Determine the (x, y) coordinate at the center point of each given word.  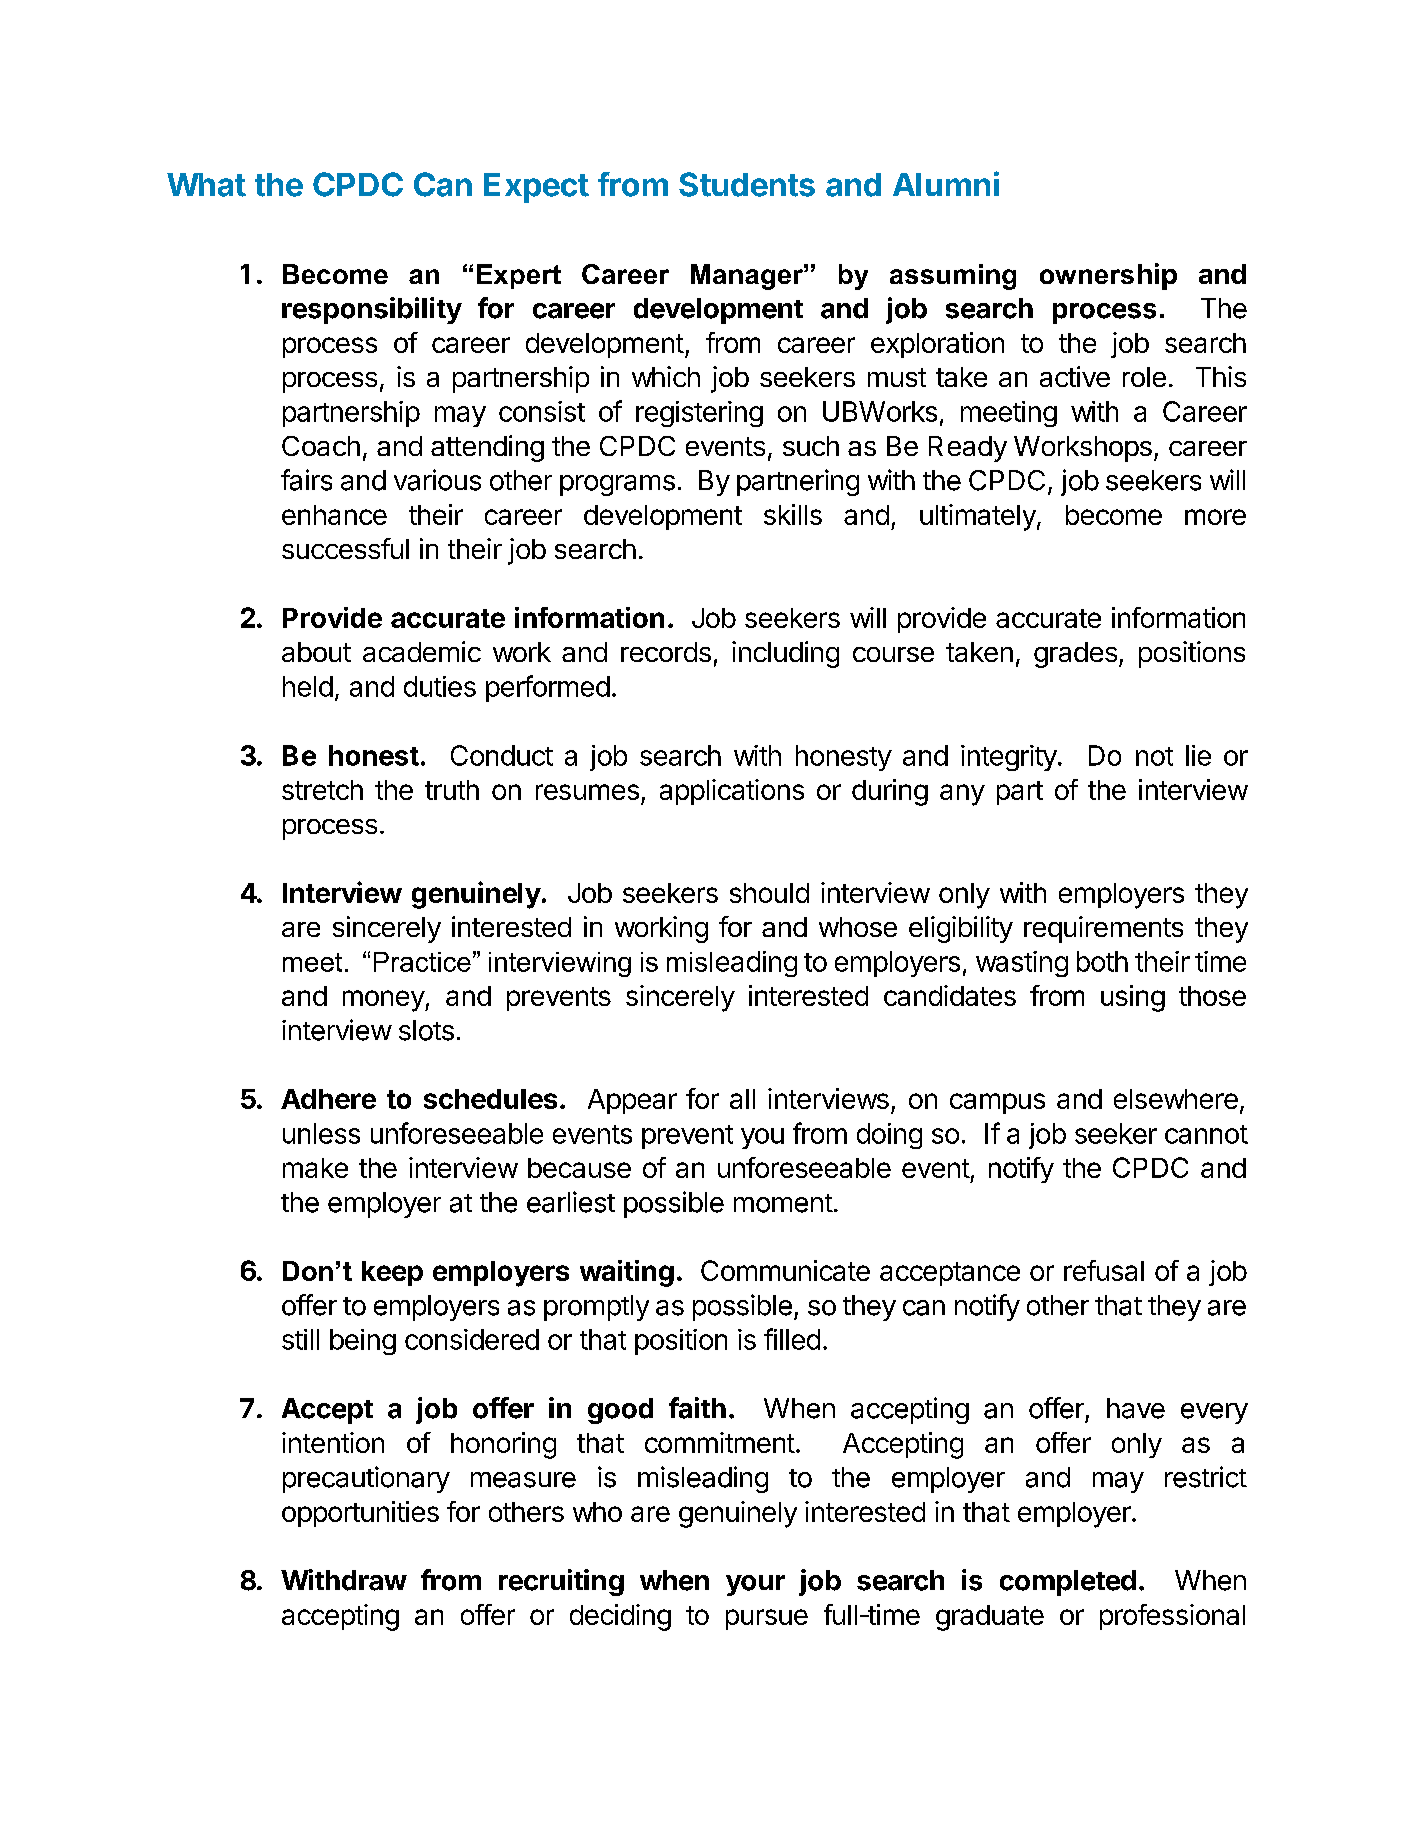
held (308, 686)
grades (1075, 655)
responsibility (372, 310)
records (666, 652)
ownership (1108, 276)
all (742, 1099)
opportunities (360, 1514)
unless (321, 1133)
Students (747, 184)
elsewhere (1176, 1099)
